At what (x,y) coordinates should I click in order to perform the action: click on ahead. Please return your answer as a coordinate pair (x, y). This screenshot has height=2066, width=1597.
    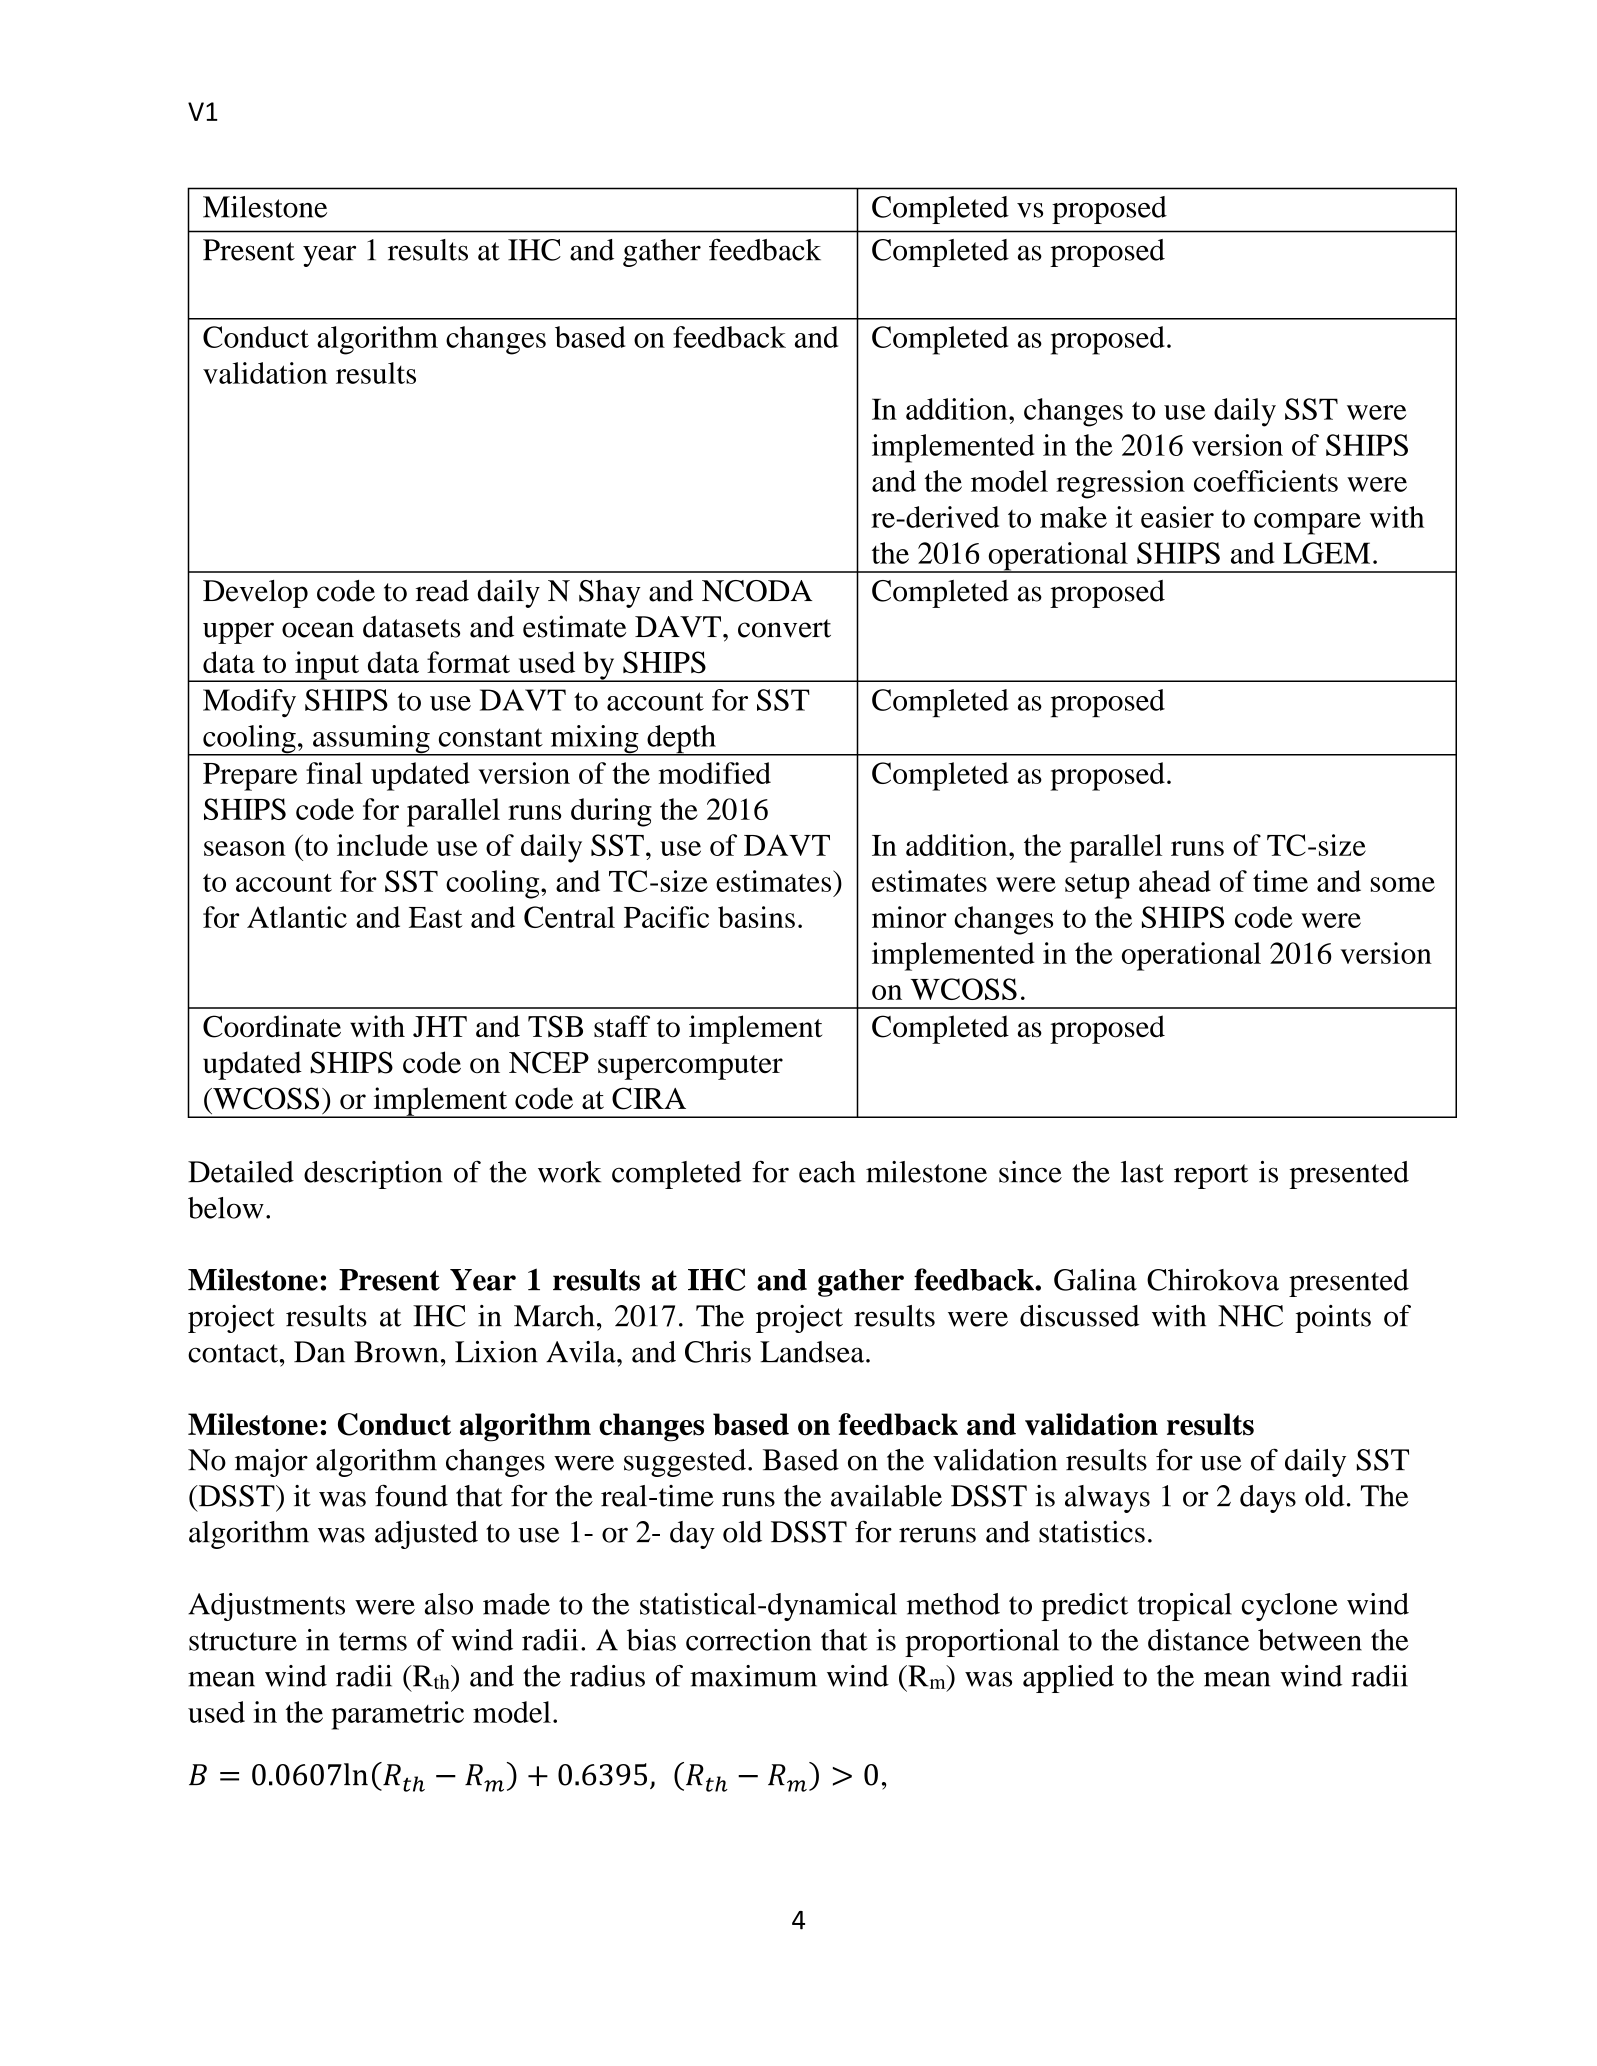
    Looking at the image, I should click on (1175, 881).
